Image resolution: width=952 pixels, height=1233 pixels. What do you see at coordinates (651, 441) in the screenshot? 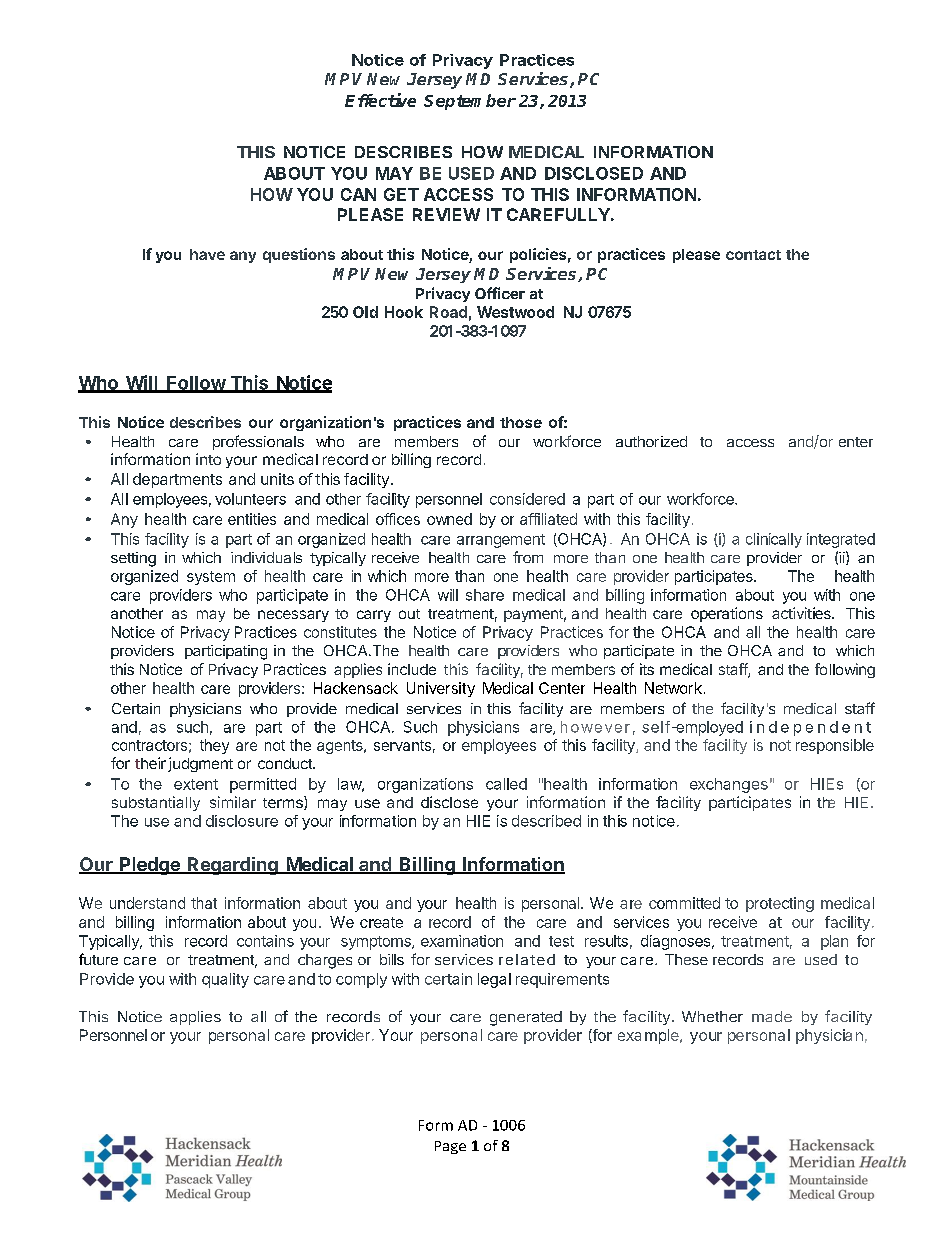
I see `authorized` at bounding box center [651, 441].
